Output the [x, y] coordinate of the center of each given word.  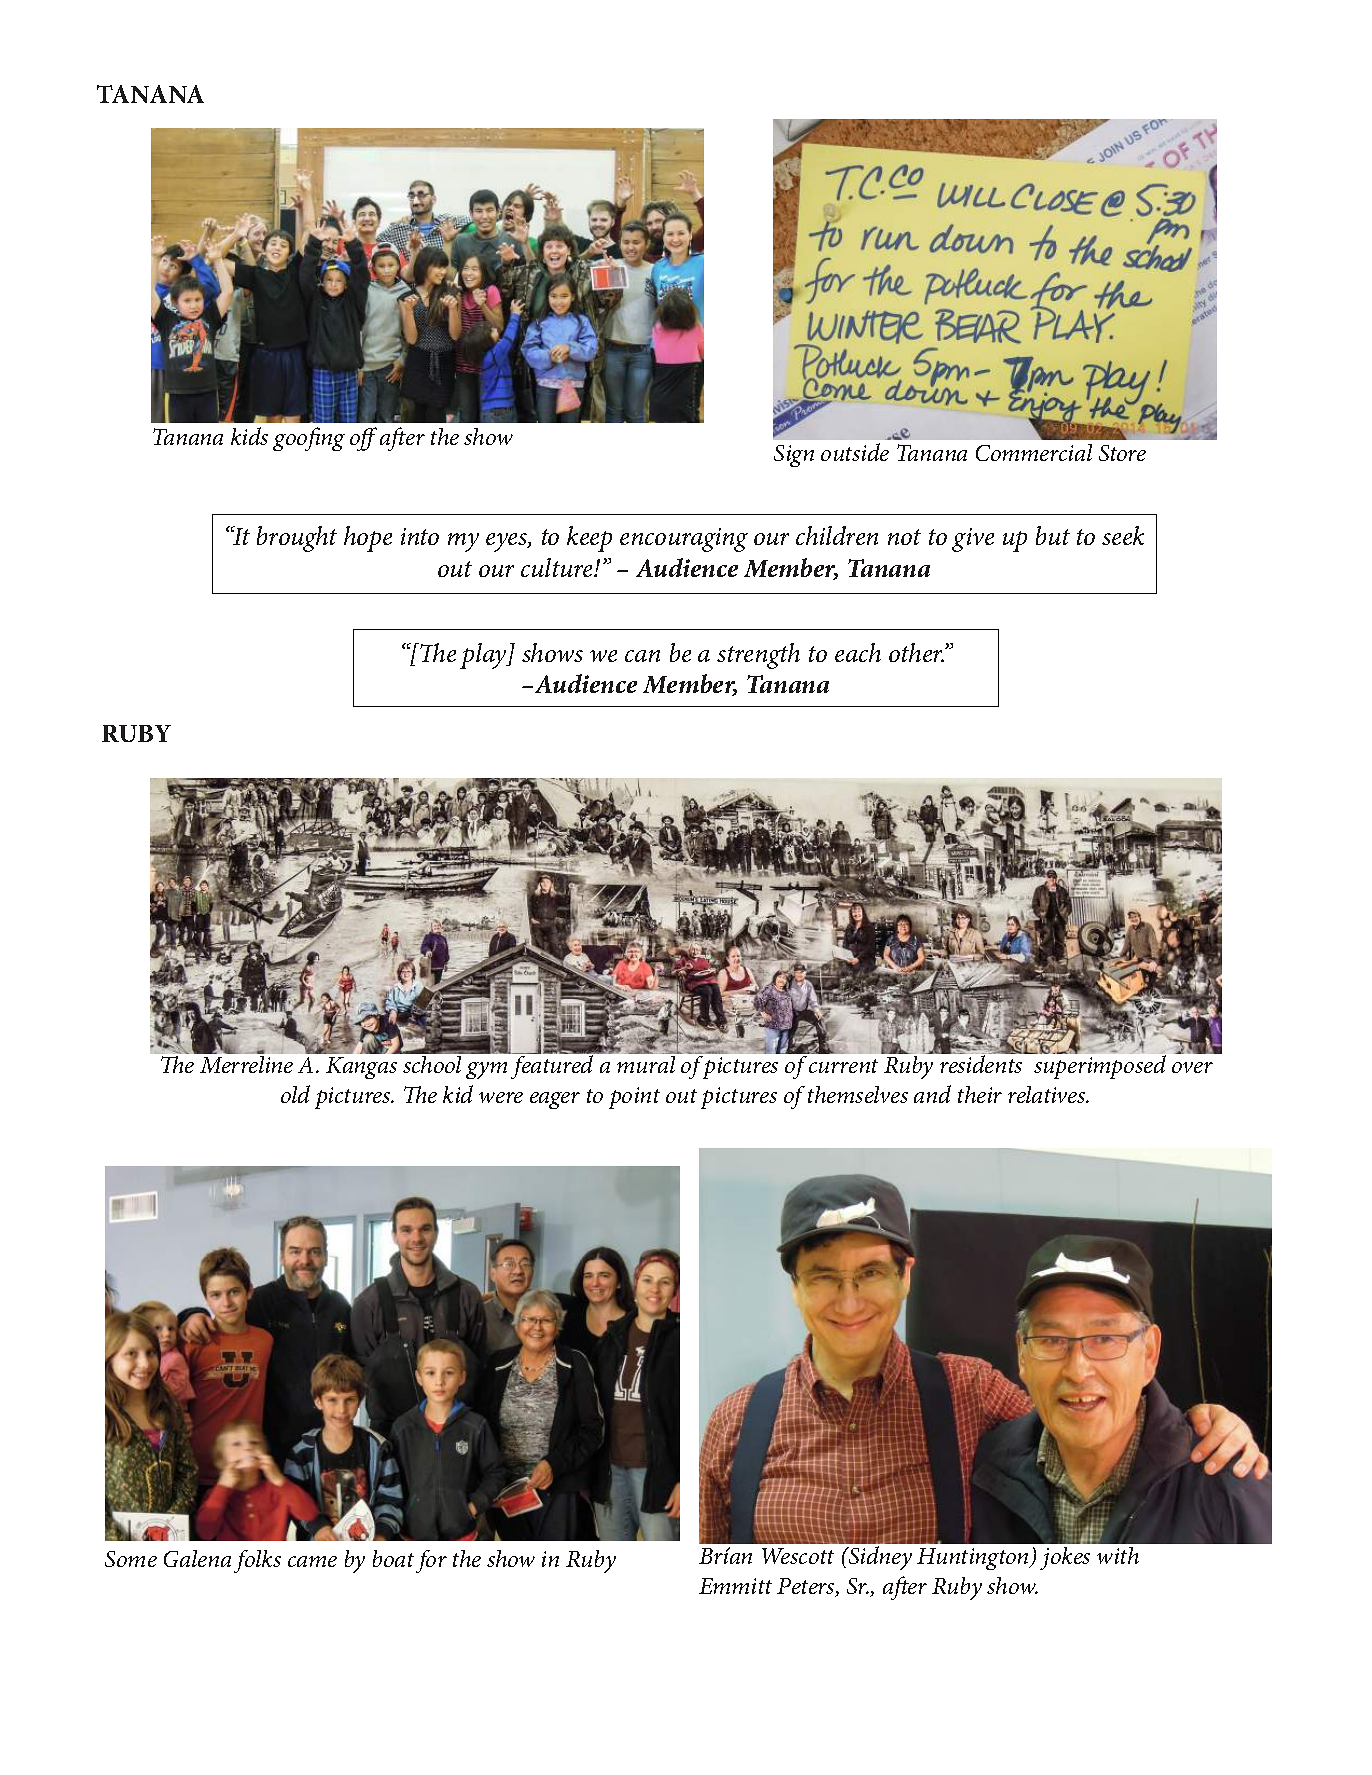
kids [249, 436]
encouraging [684, 540]
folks [257, 1561]
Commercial [1034, 452]
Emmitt [735, 1586]
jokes [1065, 1558]
